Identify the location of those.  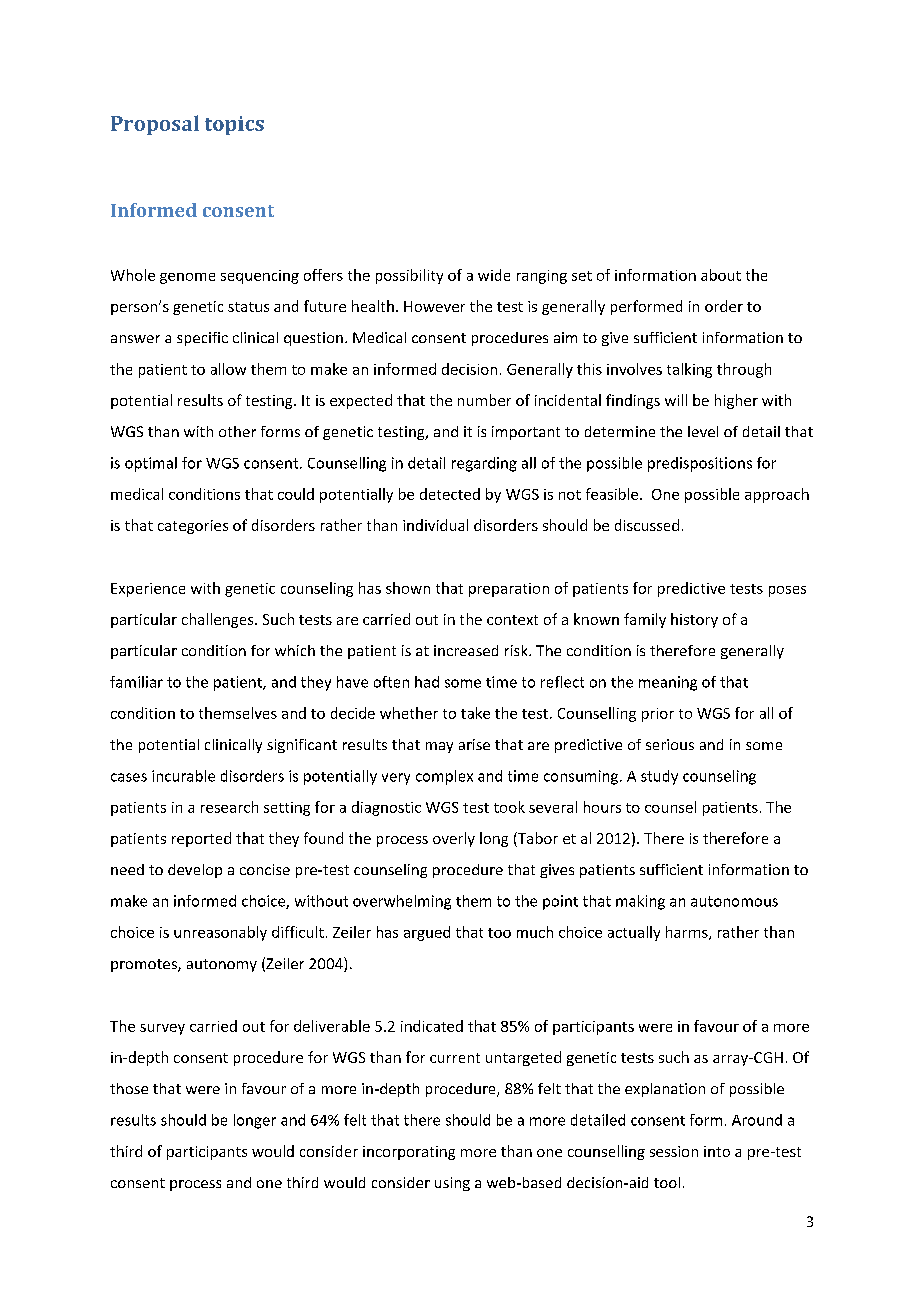
(129, 1088).
